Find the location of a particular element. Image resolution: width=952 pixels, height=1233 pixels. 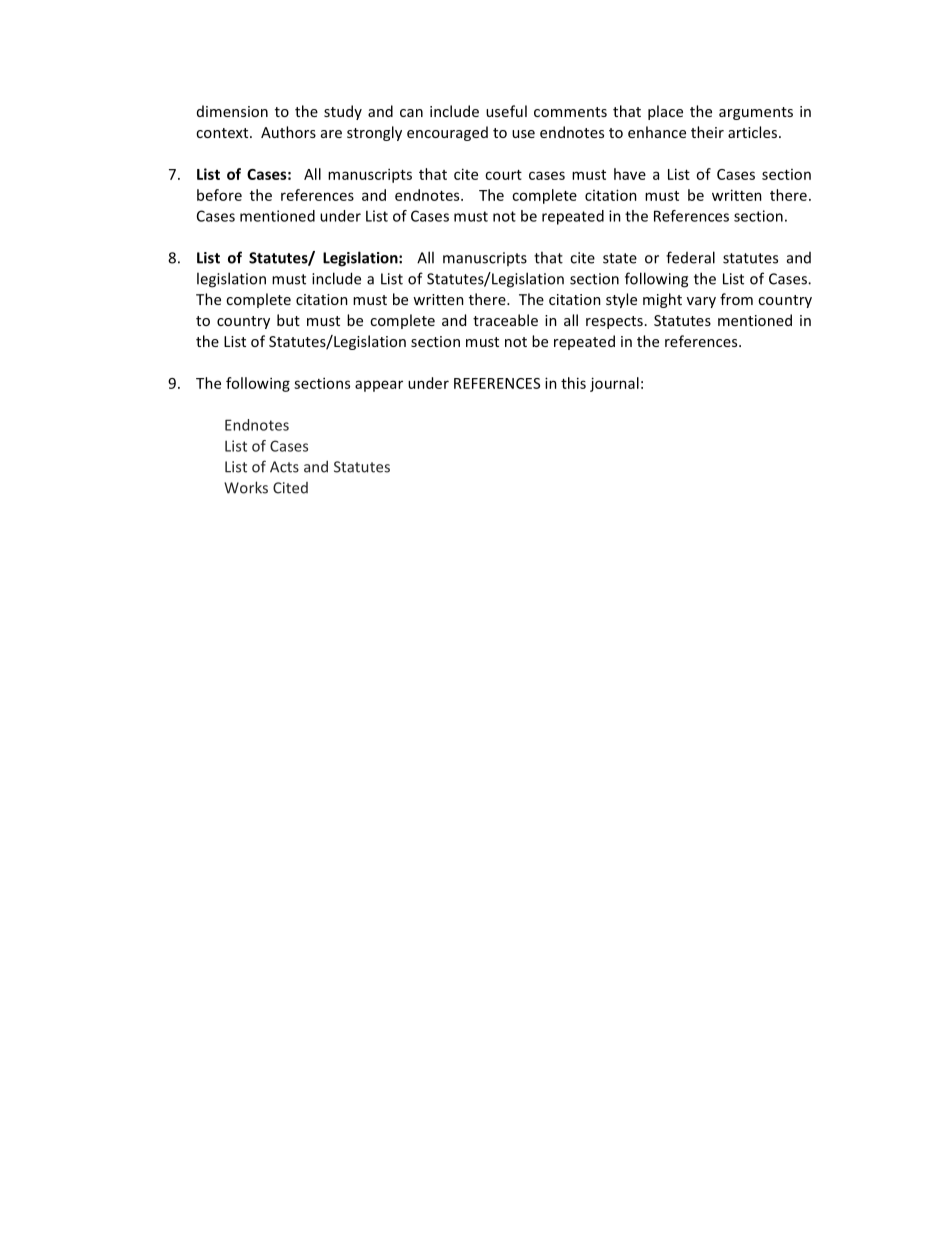

Works is located at coordinates (246, 487).
